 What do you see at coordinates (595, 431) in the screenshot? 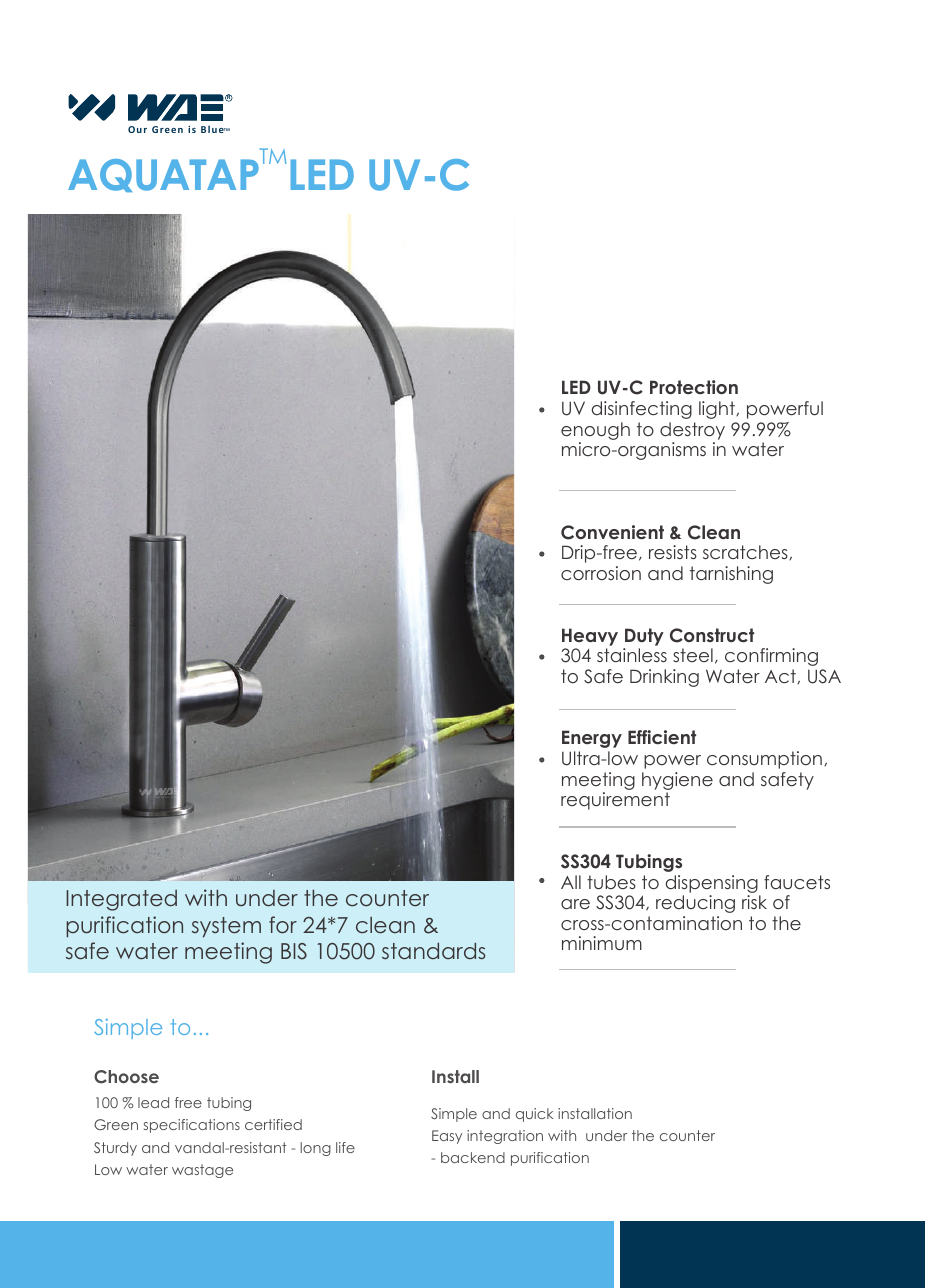
I see `enough` at bounding box center [595, 431].
